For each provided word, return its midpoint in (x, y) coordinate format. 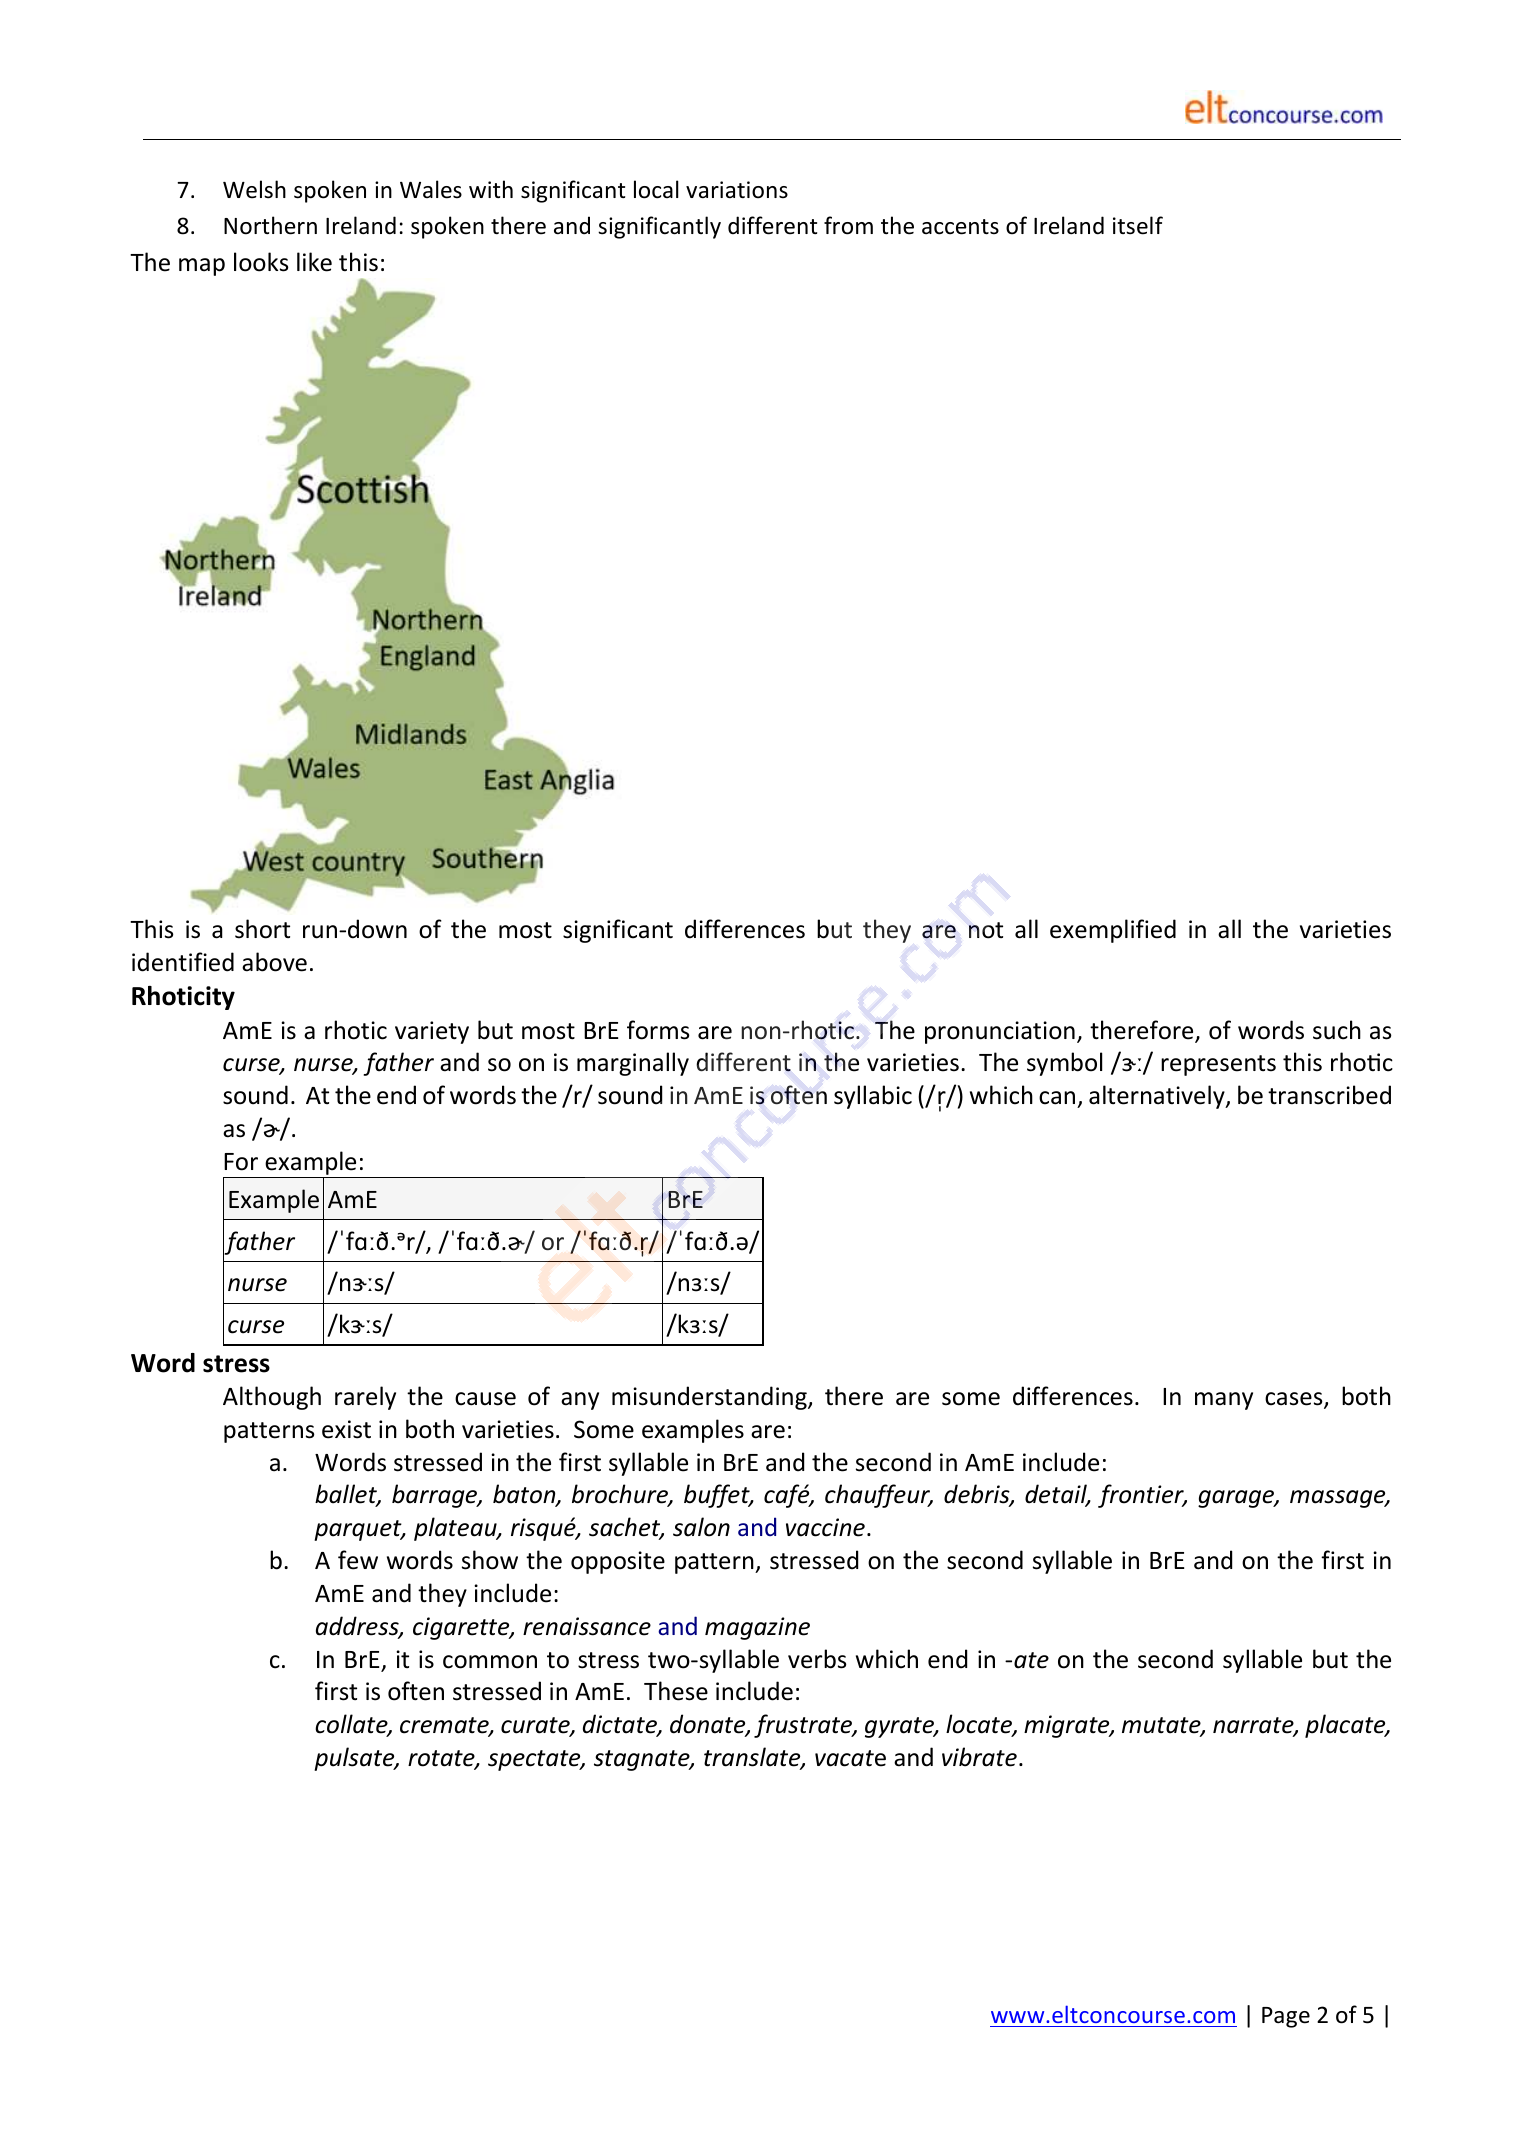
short (262, 929)
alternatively (1158, 1097)
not (986, 930)
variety (432, 1032)
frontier (1142, 1496)
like (314, 262)
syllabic (873, 1097)
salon (701, 1527)
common (490, 1662)
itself (1138, 225)
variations (737, 190)
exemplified (1113, 931)
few (358, 1560)
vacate (850, 1758)
